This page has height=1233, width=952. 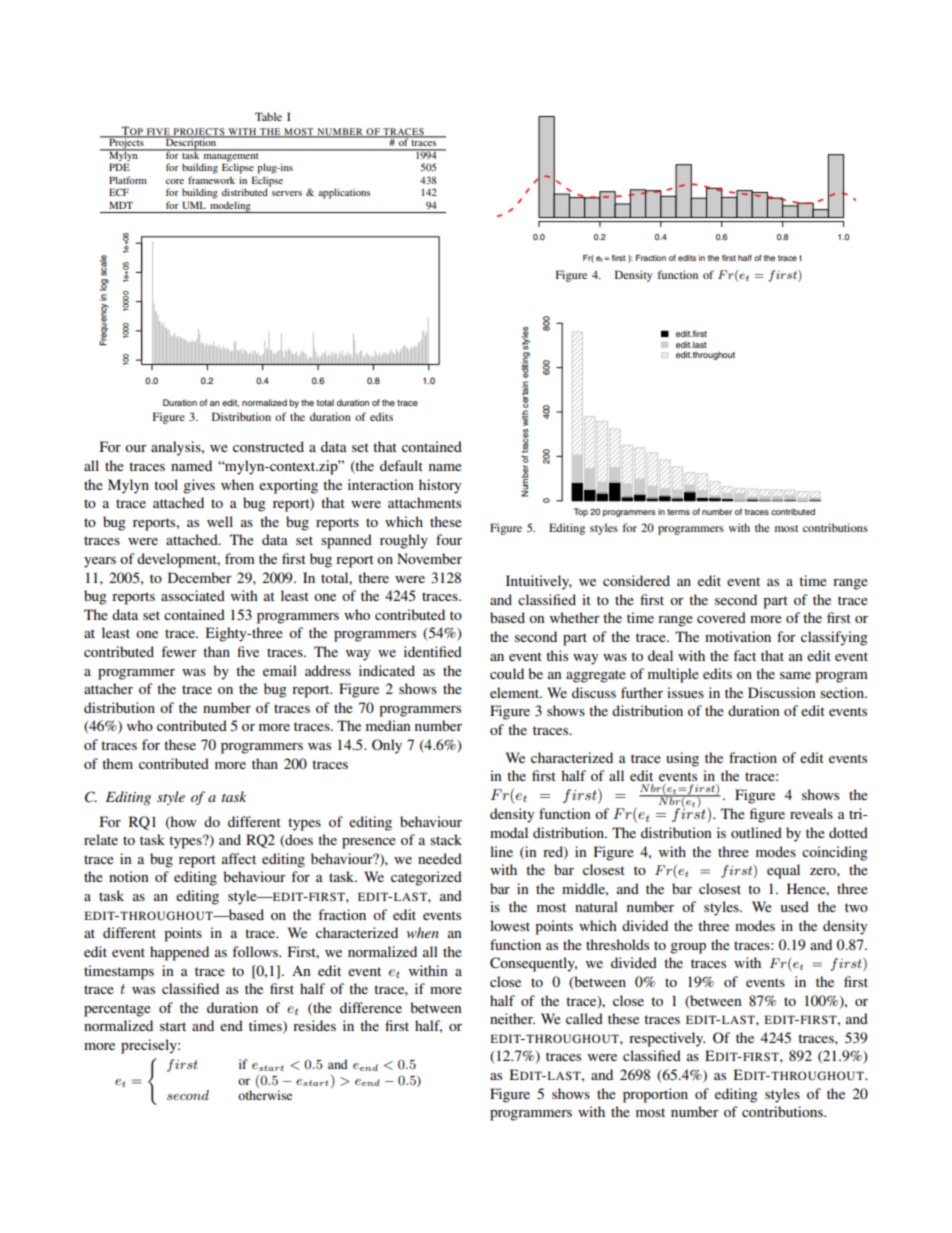 I want to click on default, so click(x=401, y=465).
